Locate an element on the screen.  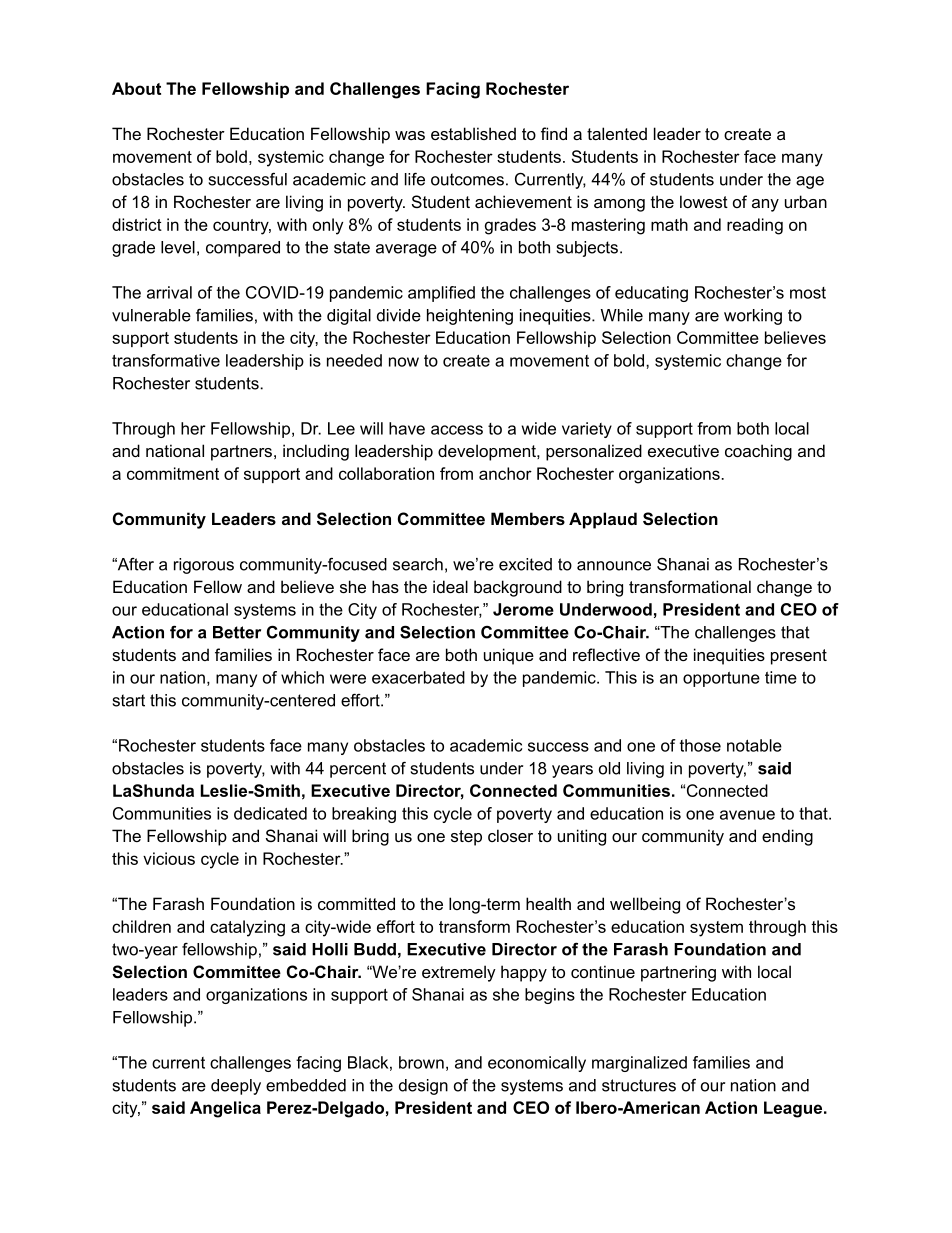
vicious is located at coordinates (169, 858).
